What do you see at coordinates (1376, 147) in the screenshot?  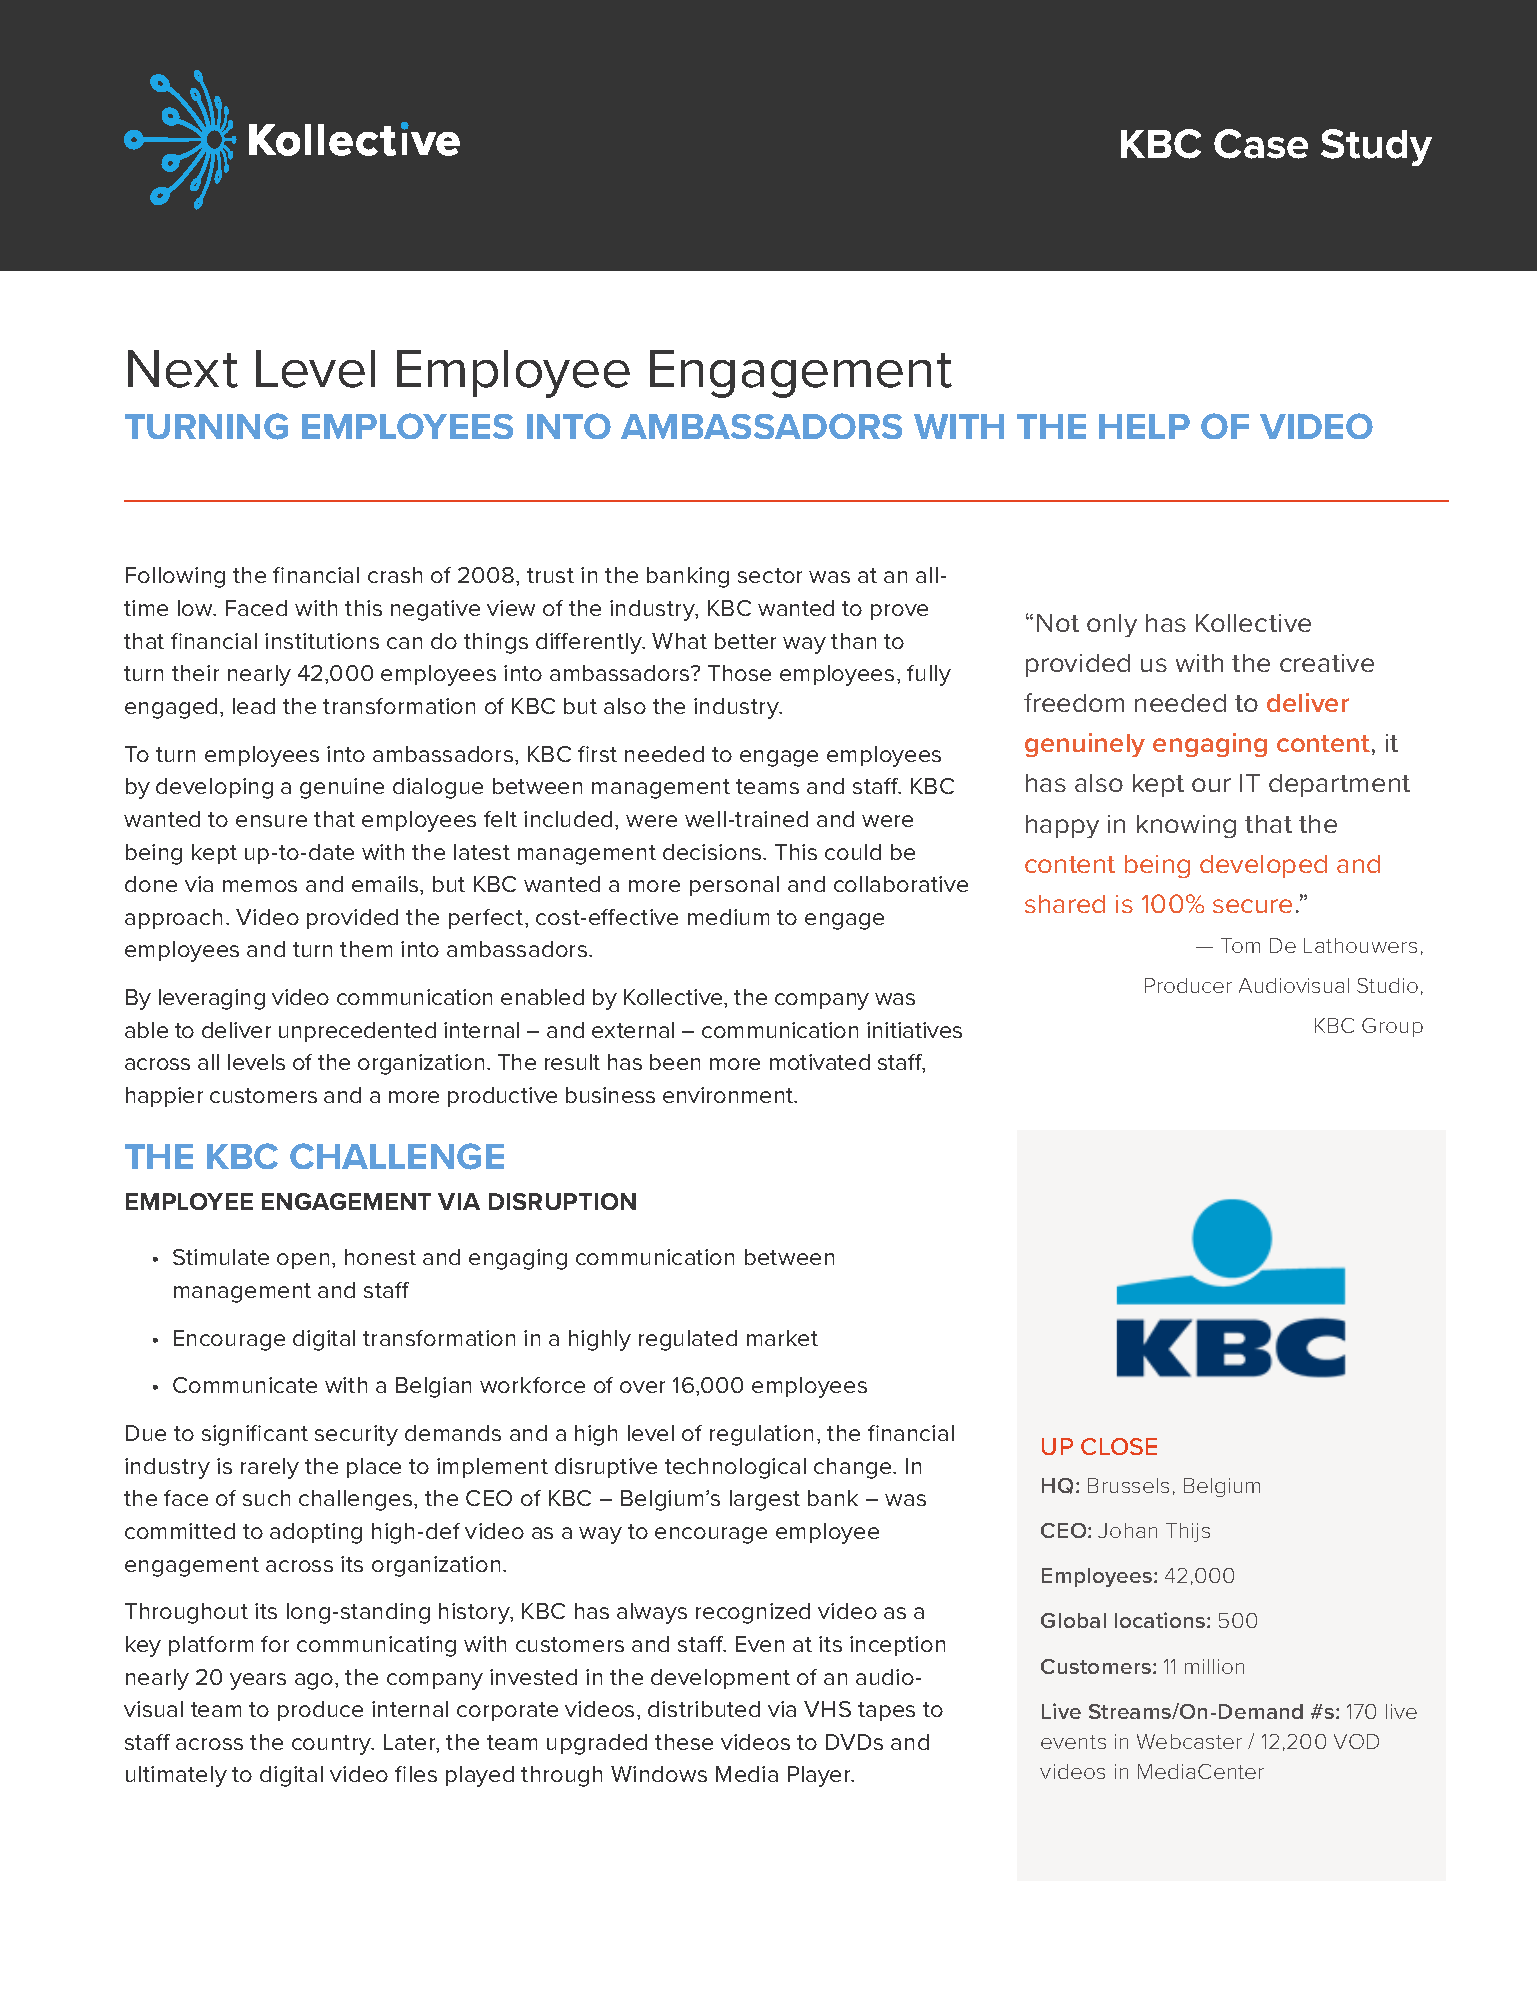 I see `Study` at bounding box center [1376, 147].
